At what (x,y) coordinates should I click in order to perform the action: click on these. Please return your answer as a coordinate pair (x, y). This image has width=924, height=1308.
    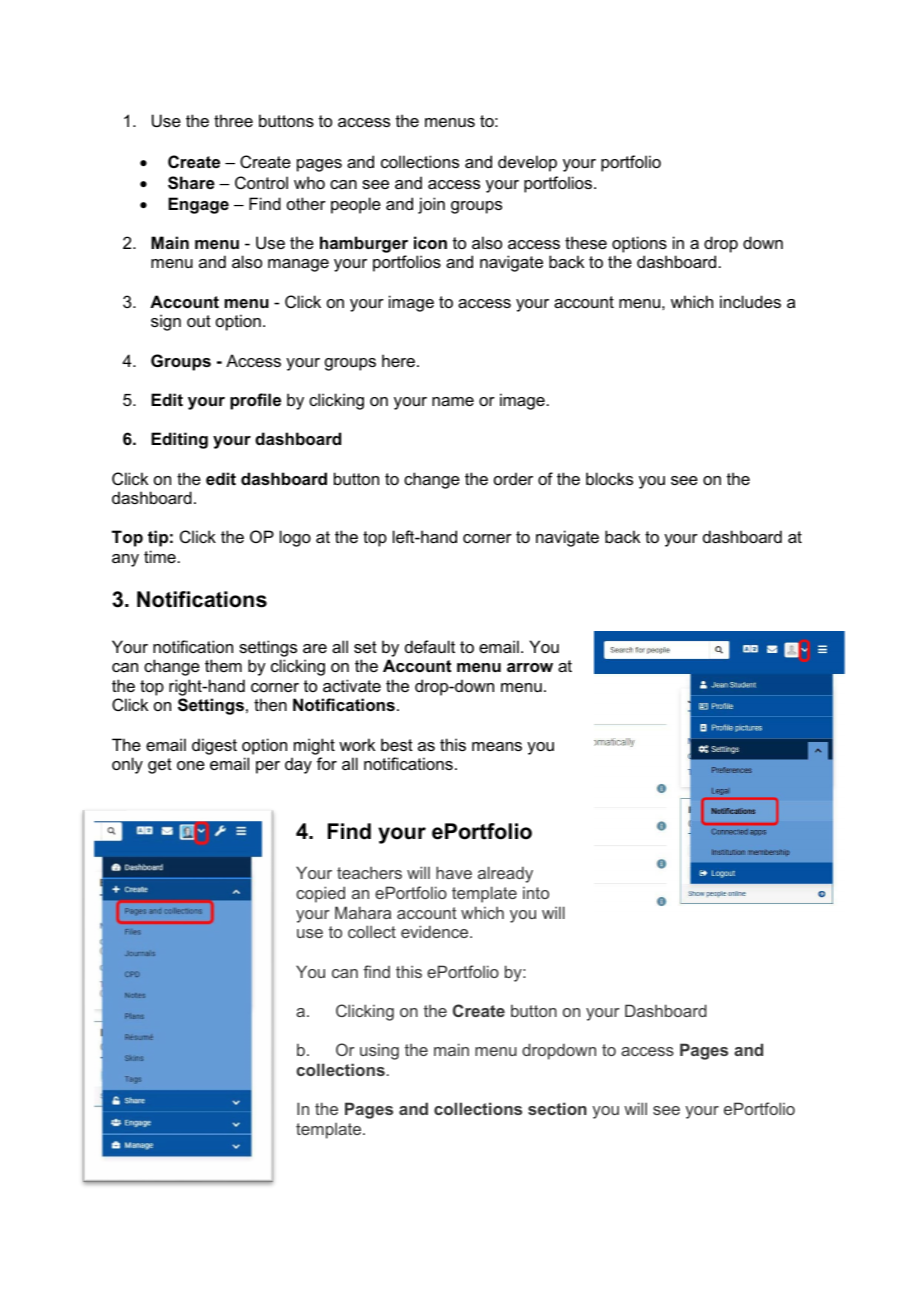
    Looking at the image, I should click on (586, 242).
